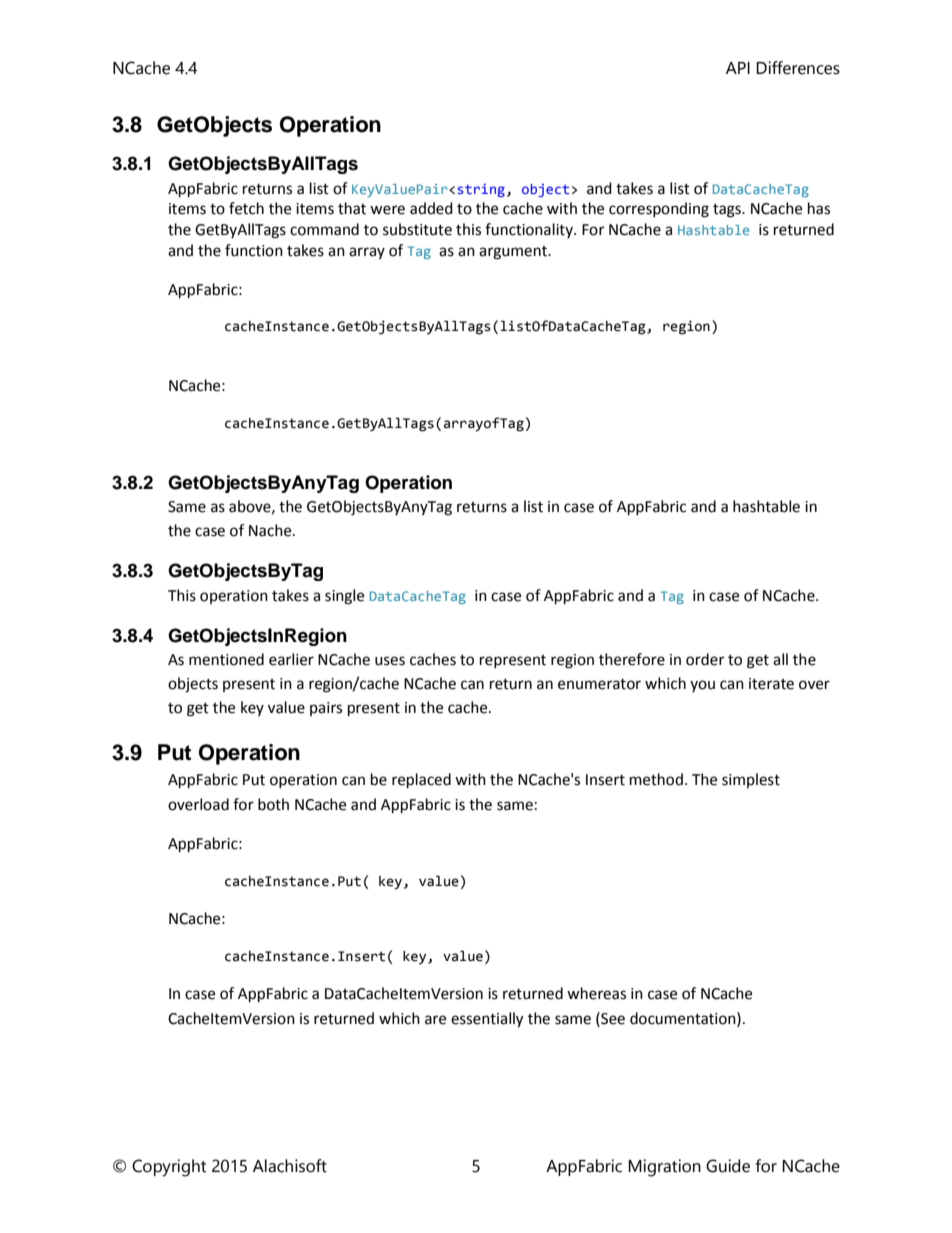 The height and width of the screenshot is (1233, 952). Describe the element at coordinates (738, 68) in the screenshot. I see `API` at that location.
